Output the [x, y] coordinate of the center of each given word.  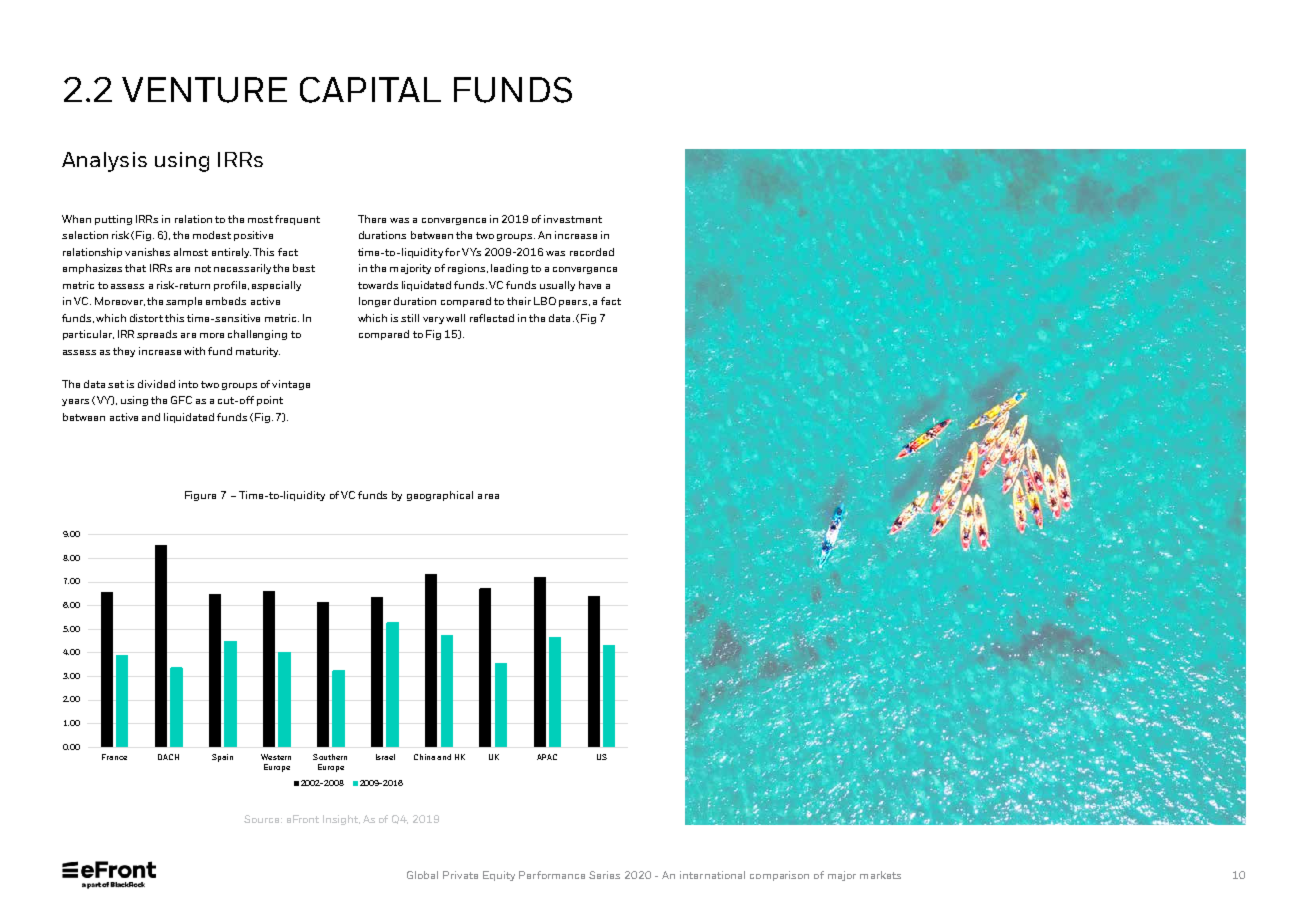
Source [263, 819]
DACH [168, 757]
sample [184, 302]
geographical [440, 496]
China [424, 757]
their [519, 301]
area [488, 496]
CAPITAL [370, 90]
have [590, 285]
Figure [200, 496]
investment [573, 219]
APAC [547, 757]
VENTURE [204, 90]
